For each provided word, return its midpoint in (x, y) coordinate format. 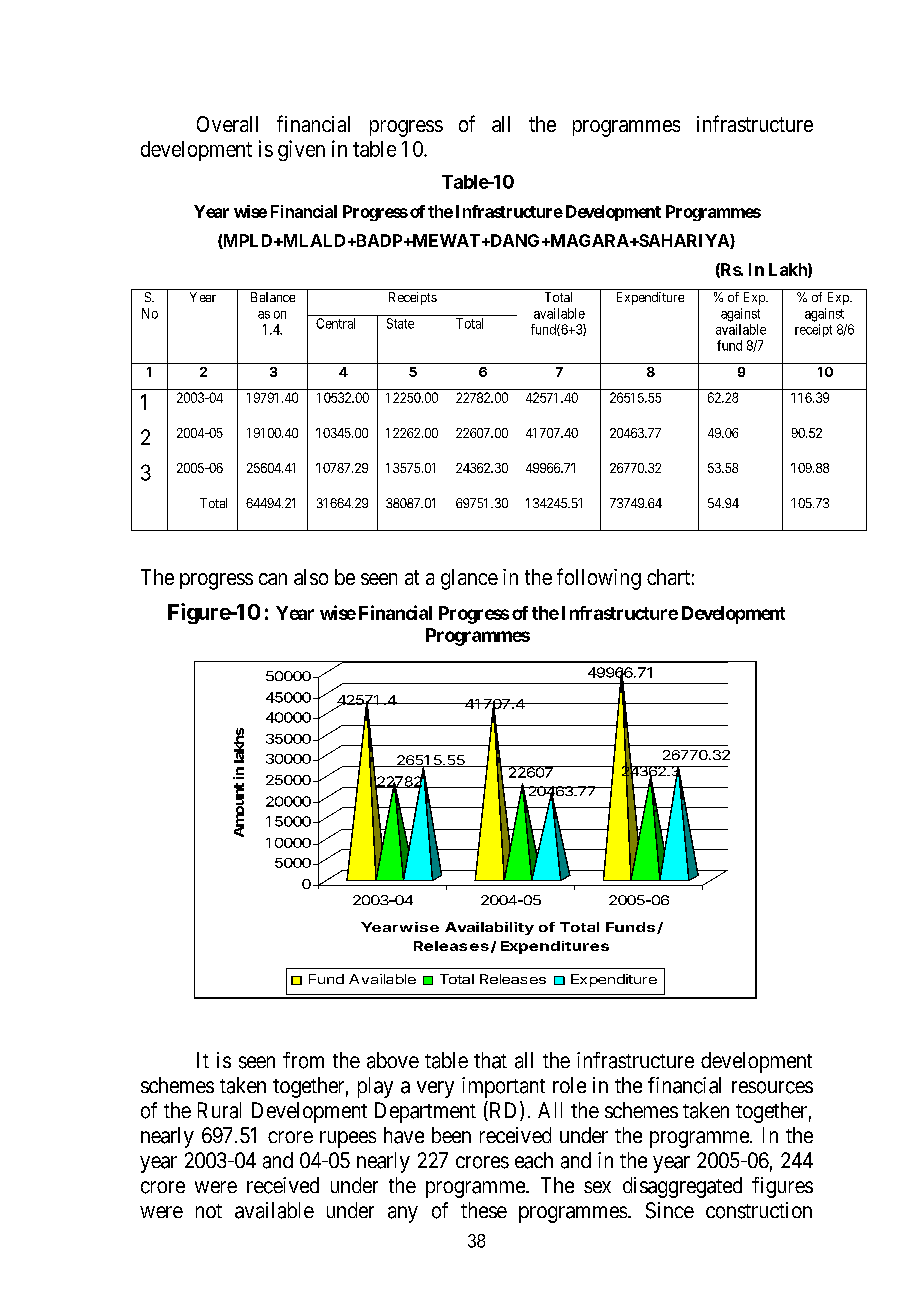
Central (335, 323)
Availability (489, 928)
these (484, 1210)
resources (772, 1087)
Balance (273, 297)
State (400, 323)
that (490, 1060)
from (303, 1060)
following (599, 579)
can (273, 579)
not (209, 1211)
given (301, 150)
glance (469, 579)
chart (668, 577)
